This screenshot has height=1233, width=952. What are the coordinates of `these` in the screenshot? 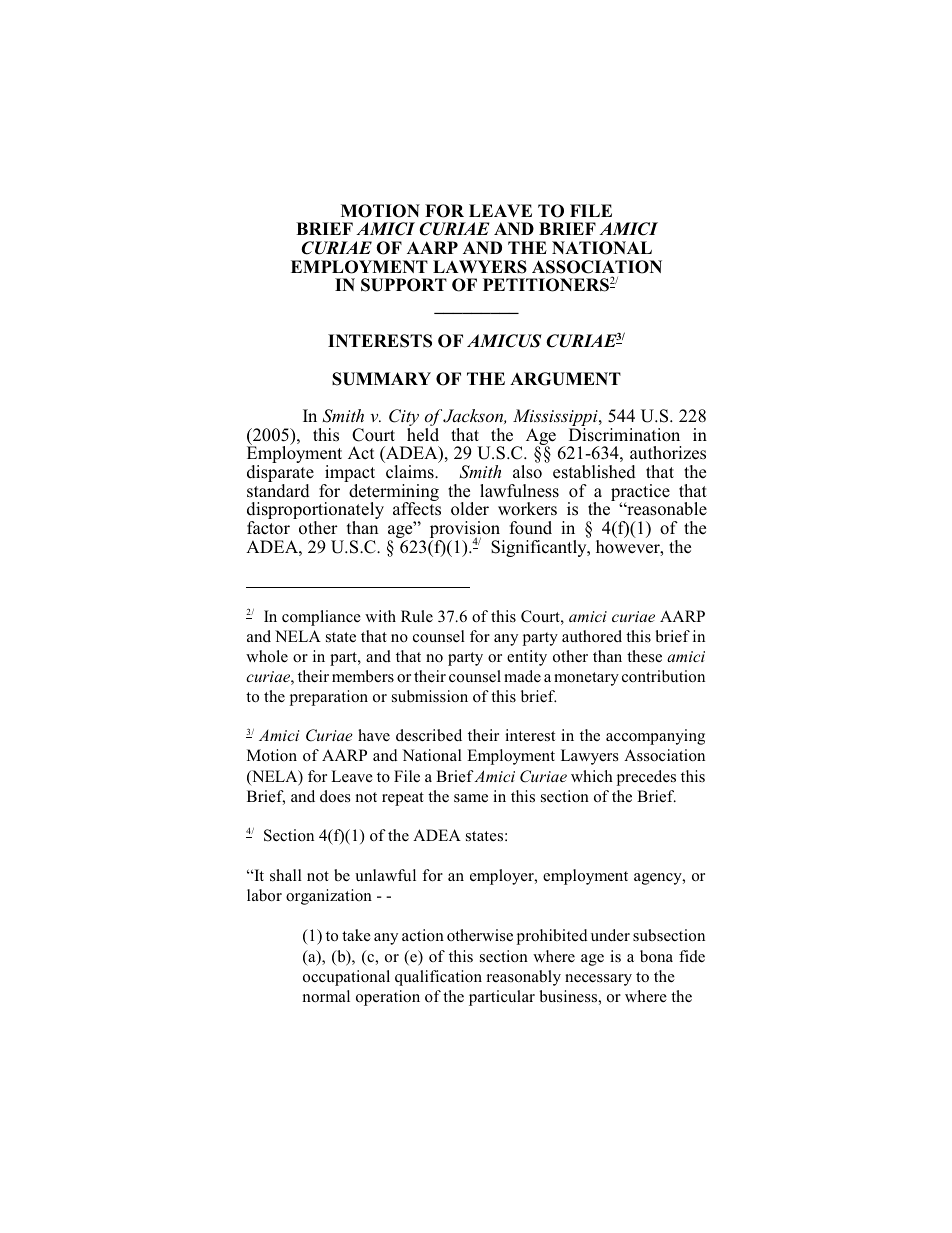 It's located at (644, 656).
